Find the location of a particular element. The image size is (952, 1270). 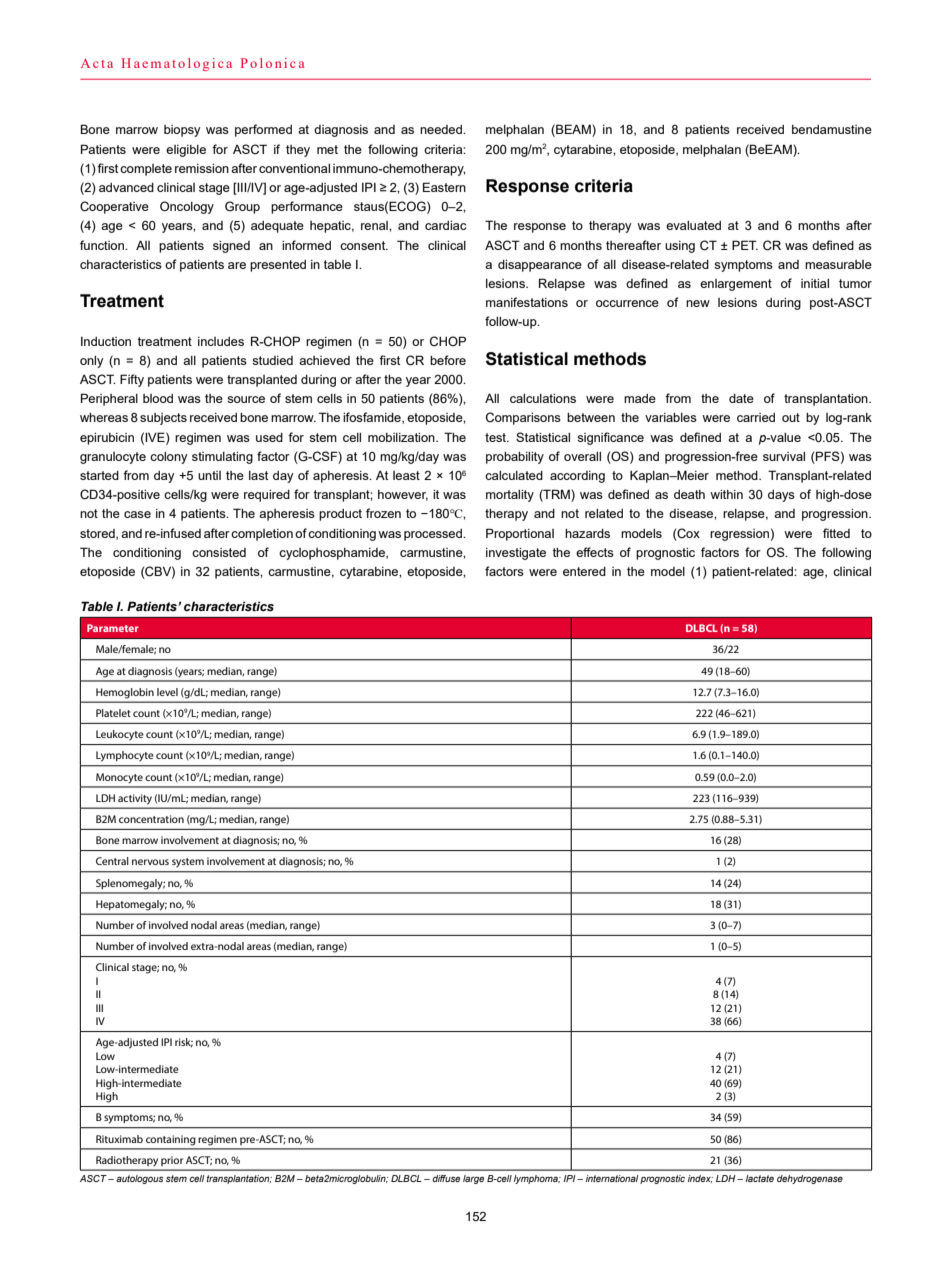

diffuse is located at coordinates (446, 1178).
